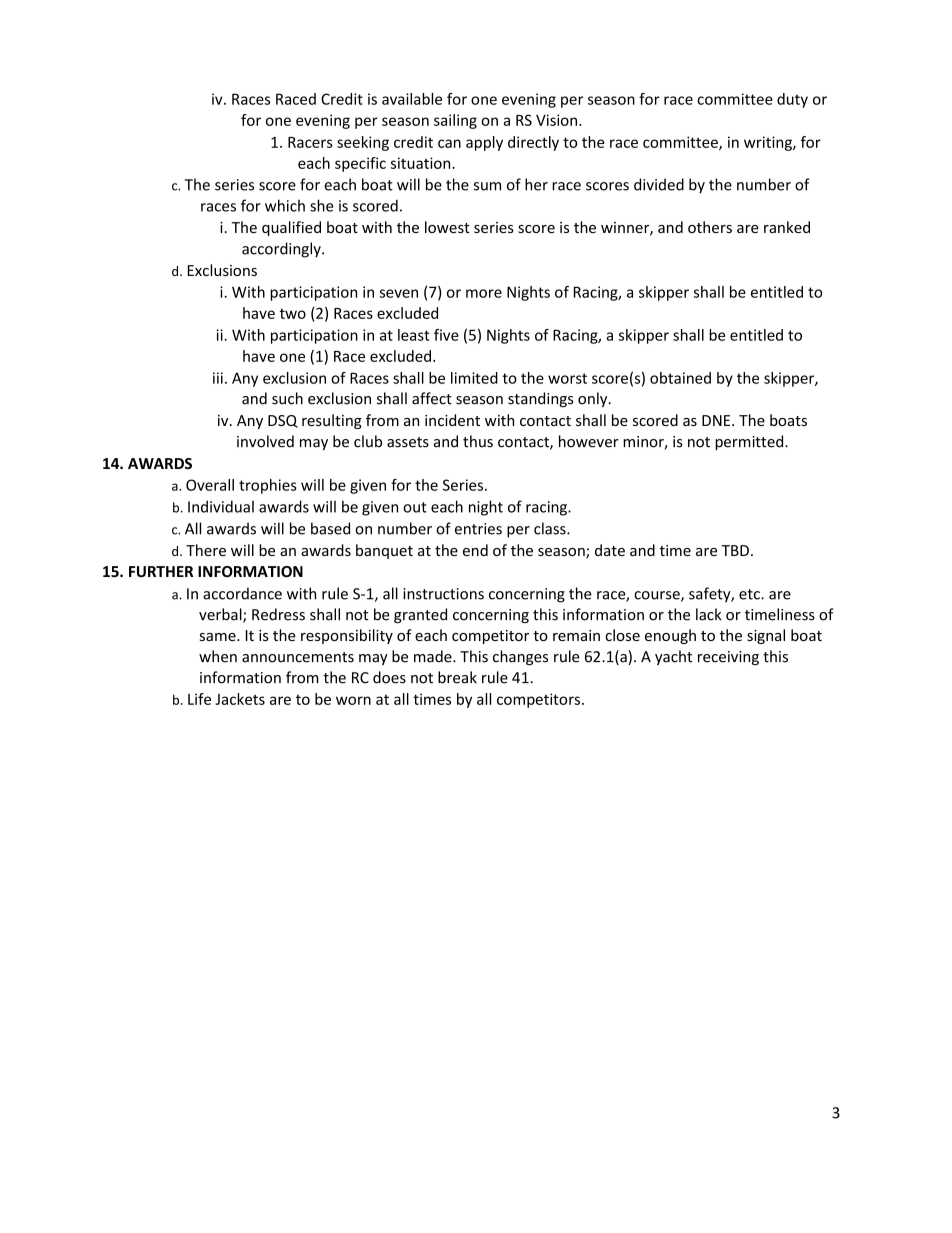  Describe the element at coordinates (363, 143) in the screenshot. I see `seeking` at that location.
